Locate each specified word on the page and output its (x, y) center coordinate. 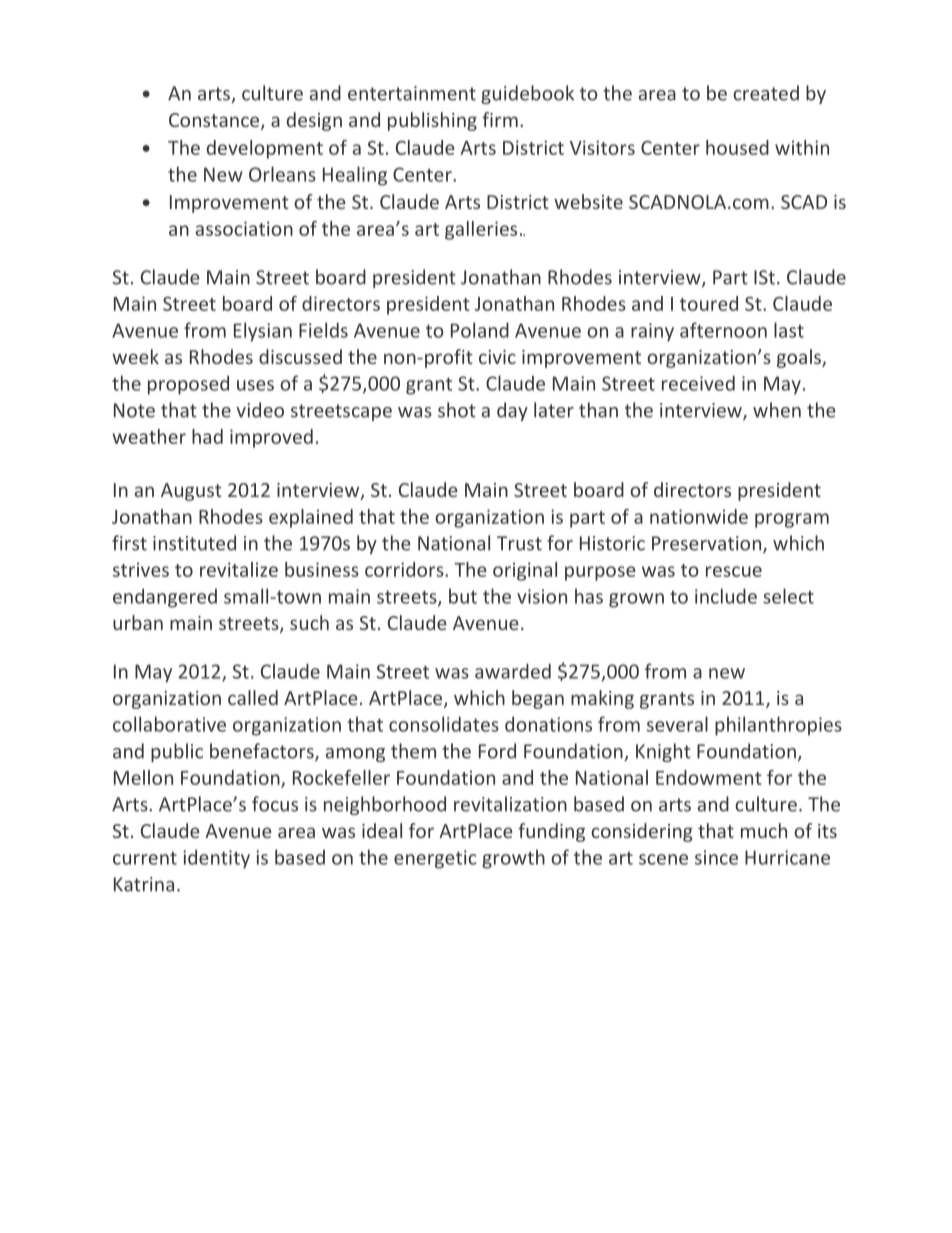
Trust (519, 543)
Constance (215, 121)
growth (513, 859)
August (191, 492)
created (766, 93)
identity (216, 859)
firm (500, 119)
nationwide (699, 516)
